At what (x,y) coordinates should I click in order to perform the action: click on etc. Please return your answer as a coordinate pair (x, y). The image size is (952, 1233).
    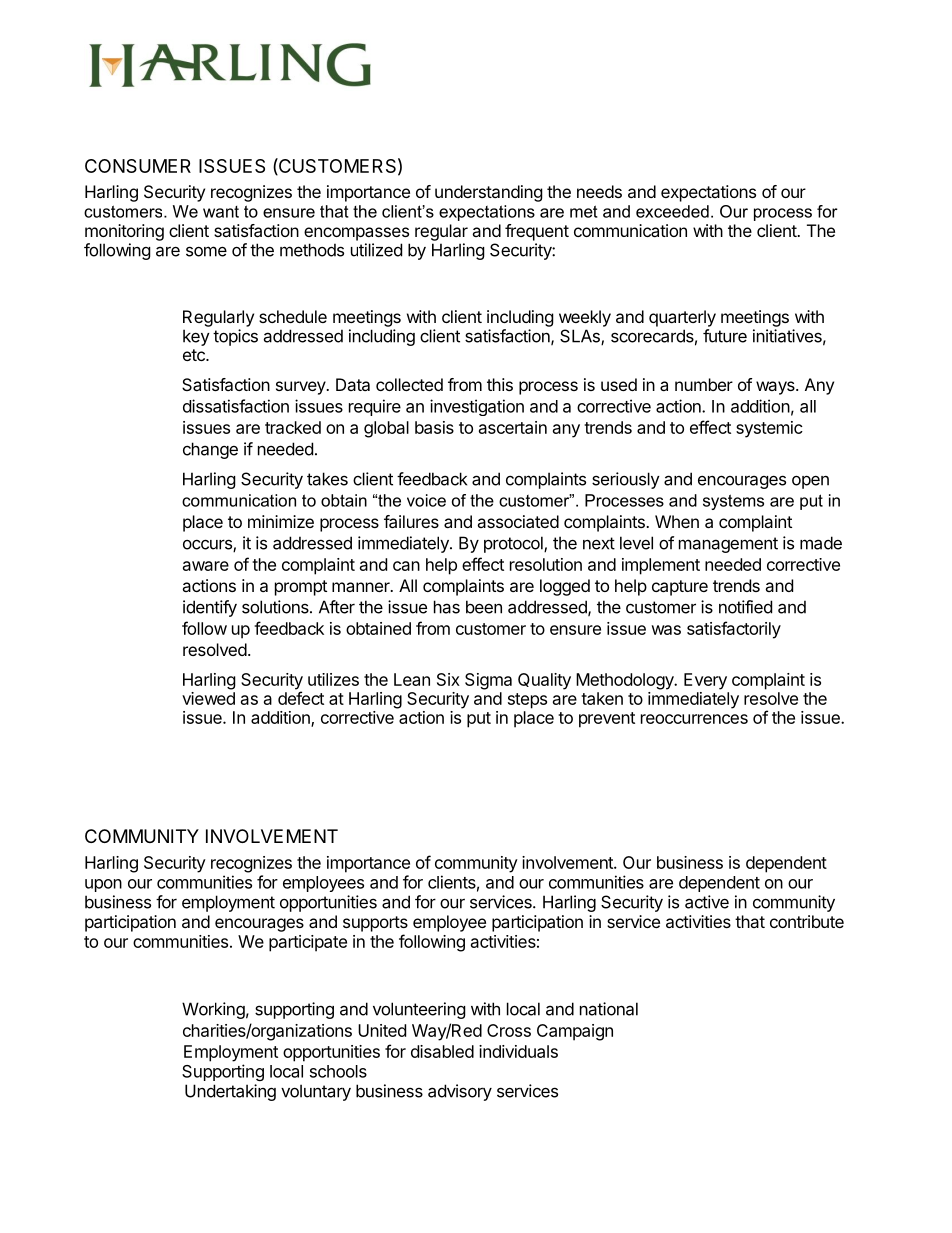
    Looking at the image, I should click on (195, 355).
